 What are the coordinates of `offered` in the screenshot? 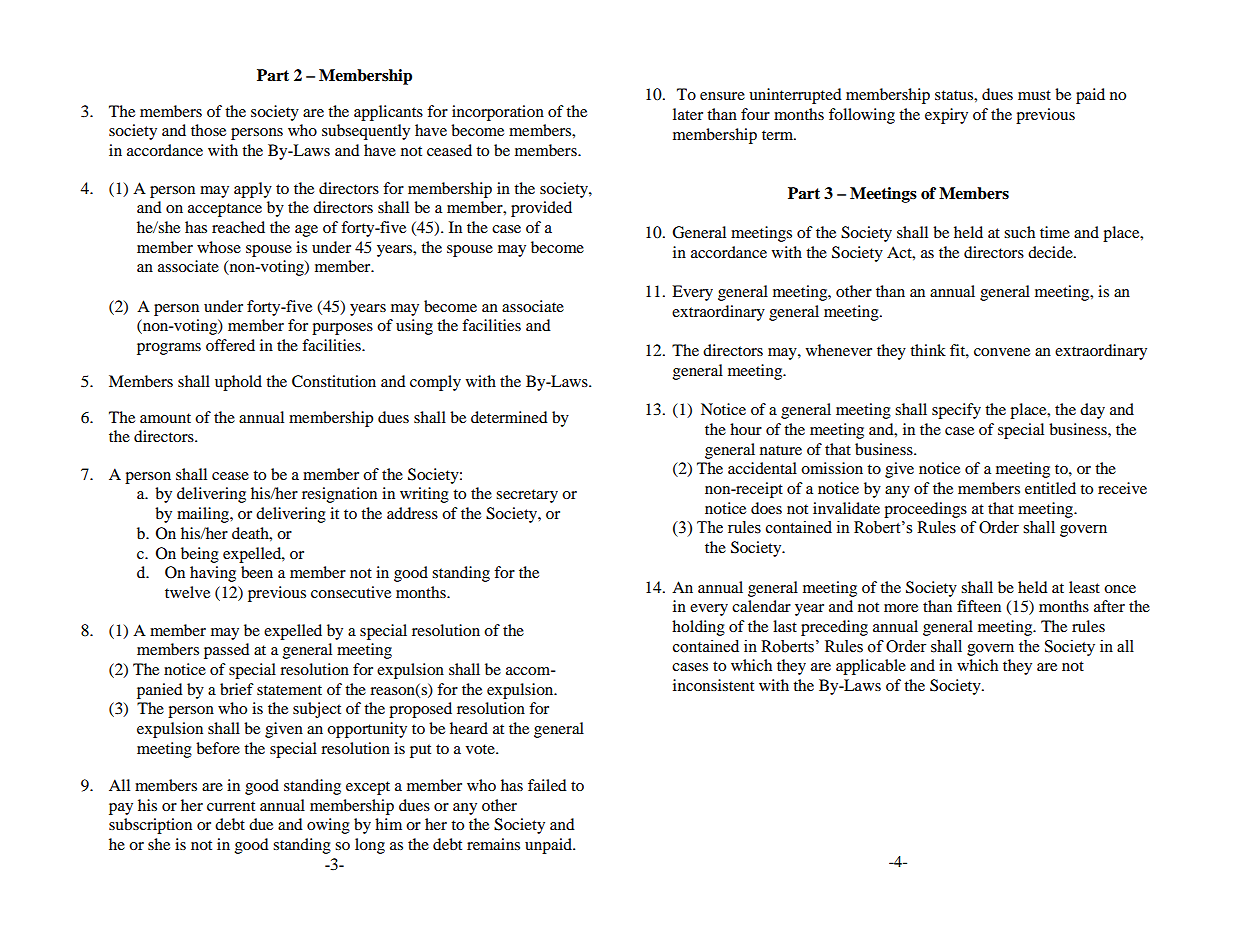 It's located at (230, 345).
